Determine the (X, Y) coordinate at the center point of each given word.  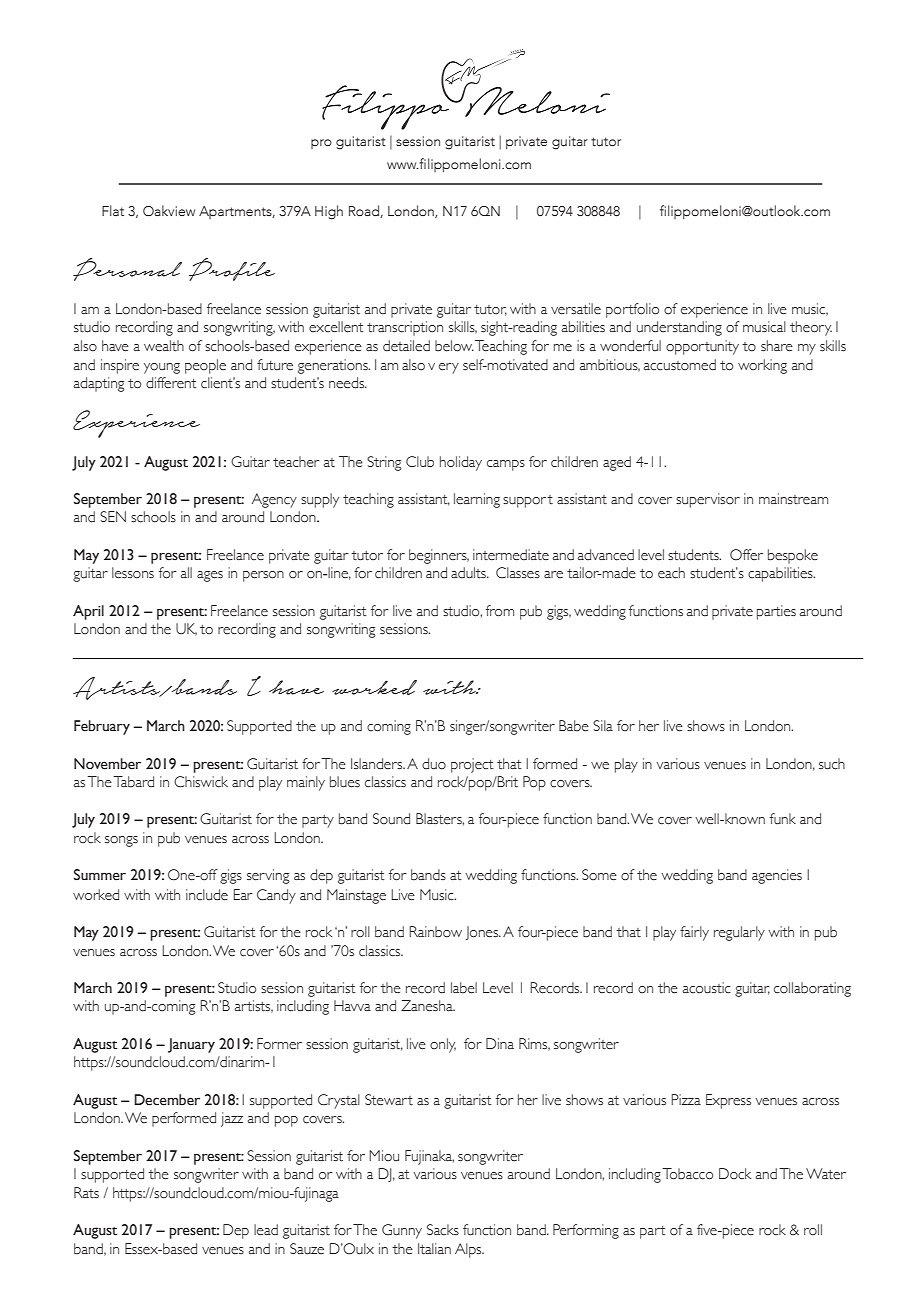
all (186, 572)
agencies (777, 876)
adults (469, 573)
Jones (483, 933)
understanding (679, 328)
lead (266, 1230)
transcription (405, 328)
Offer (746, 555)
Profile (232, 269)
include (207, 895)
